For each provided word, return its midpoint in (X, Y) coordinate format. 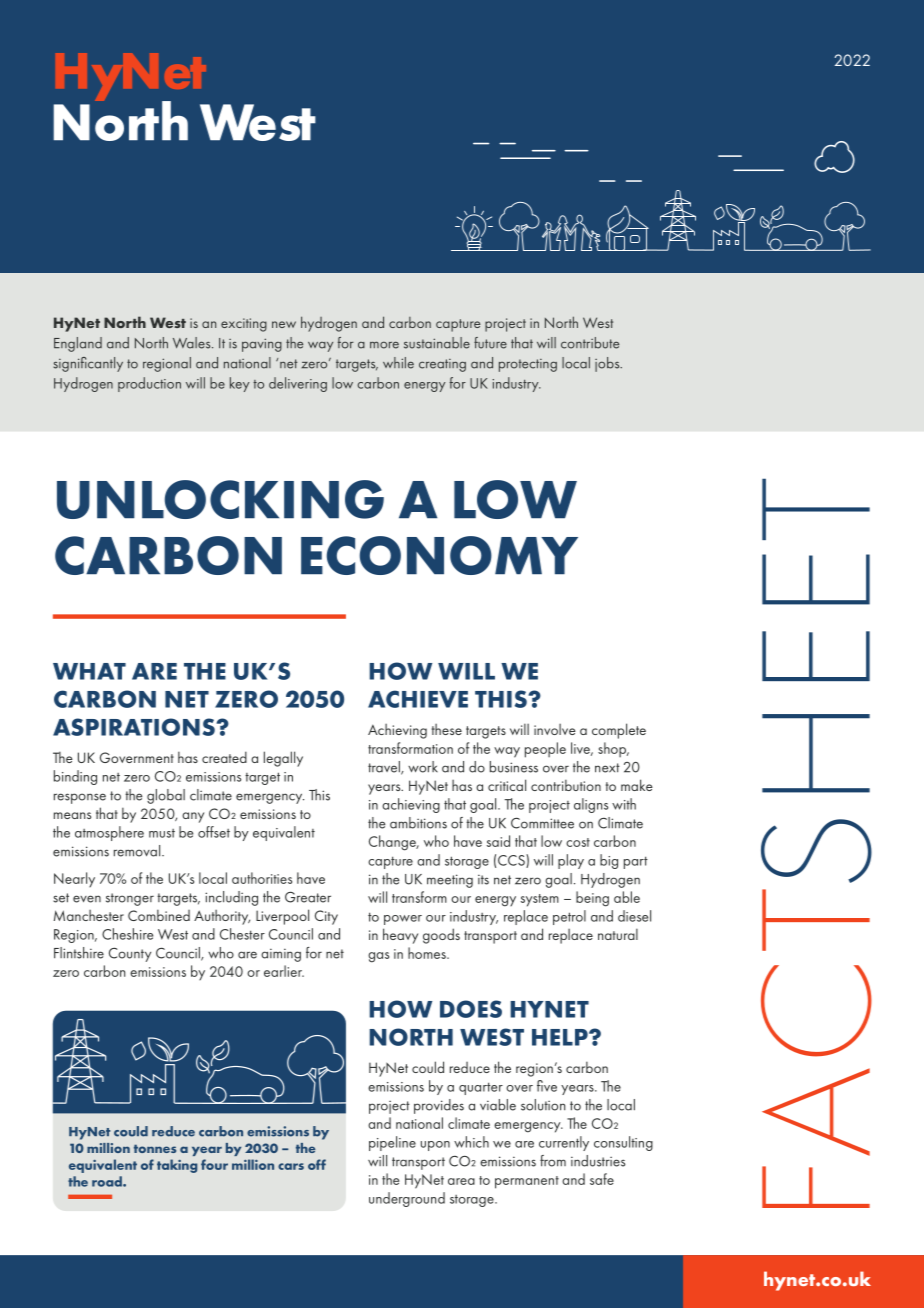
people (545, 750)
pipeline (392, 1143)
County (130, 954)
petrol (569, 917)
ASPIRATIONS (135, 727)
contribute (590, 343)
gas (378, 957)
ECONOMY (439, 555)
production (149, 384)
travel (385, 768)
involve (555, 729)
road (108, 1181)
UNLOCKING (220, 499)
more (384, 345)
